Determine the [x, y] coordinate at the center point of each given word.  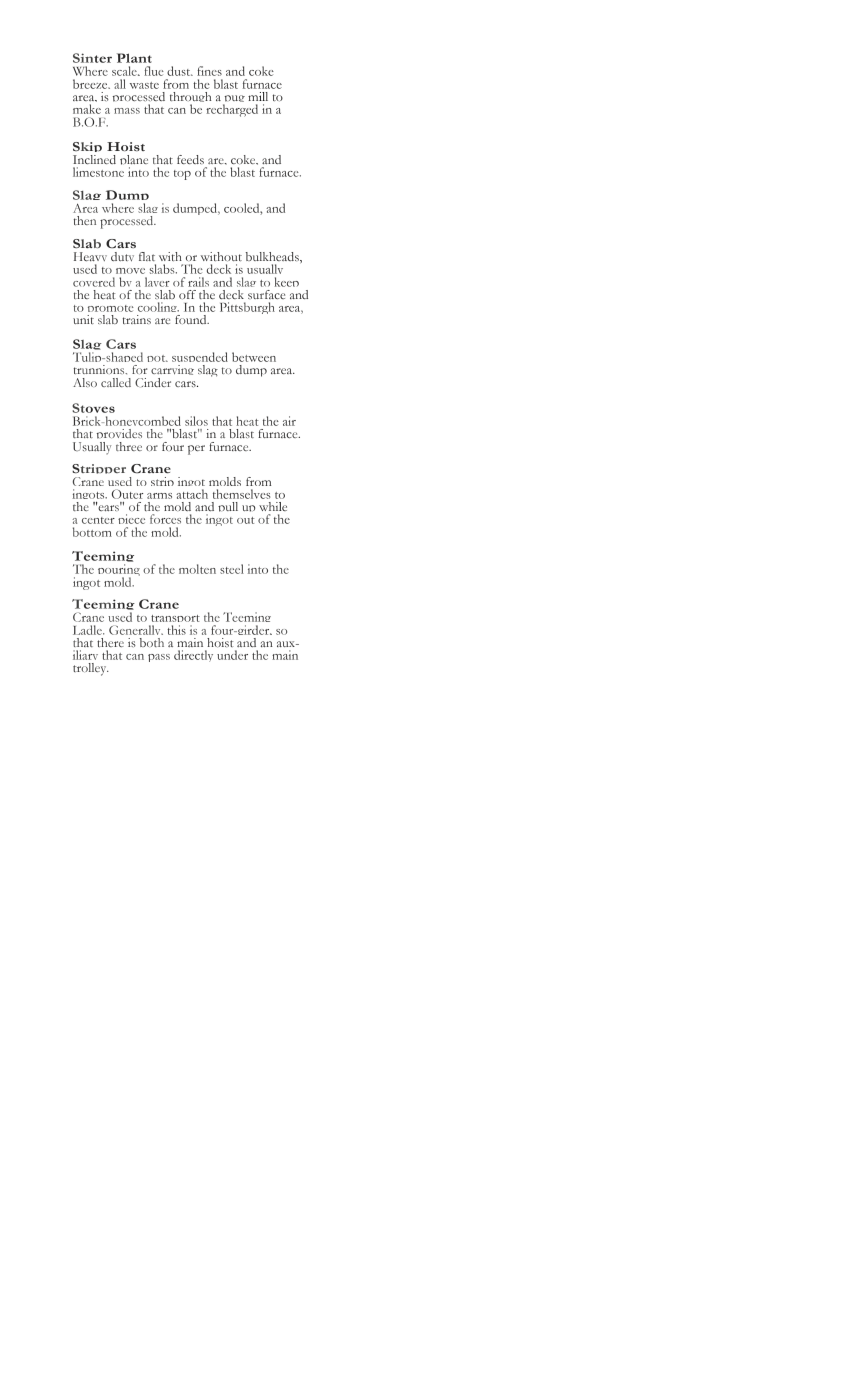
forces [165, 519]
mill [258, 96]
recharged [232, 110]
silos [196, 421]
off [187, 294]
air [289, 421]
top [182, 175]
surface [266, 294]
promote [110, 311]
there [110, 642]
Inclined [94, 159]
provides [119, 436]
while [273, 506]
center [98, 520]
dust [180, 71]
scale [125, 71]
